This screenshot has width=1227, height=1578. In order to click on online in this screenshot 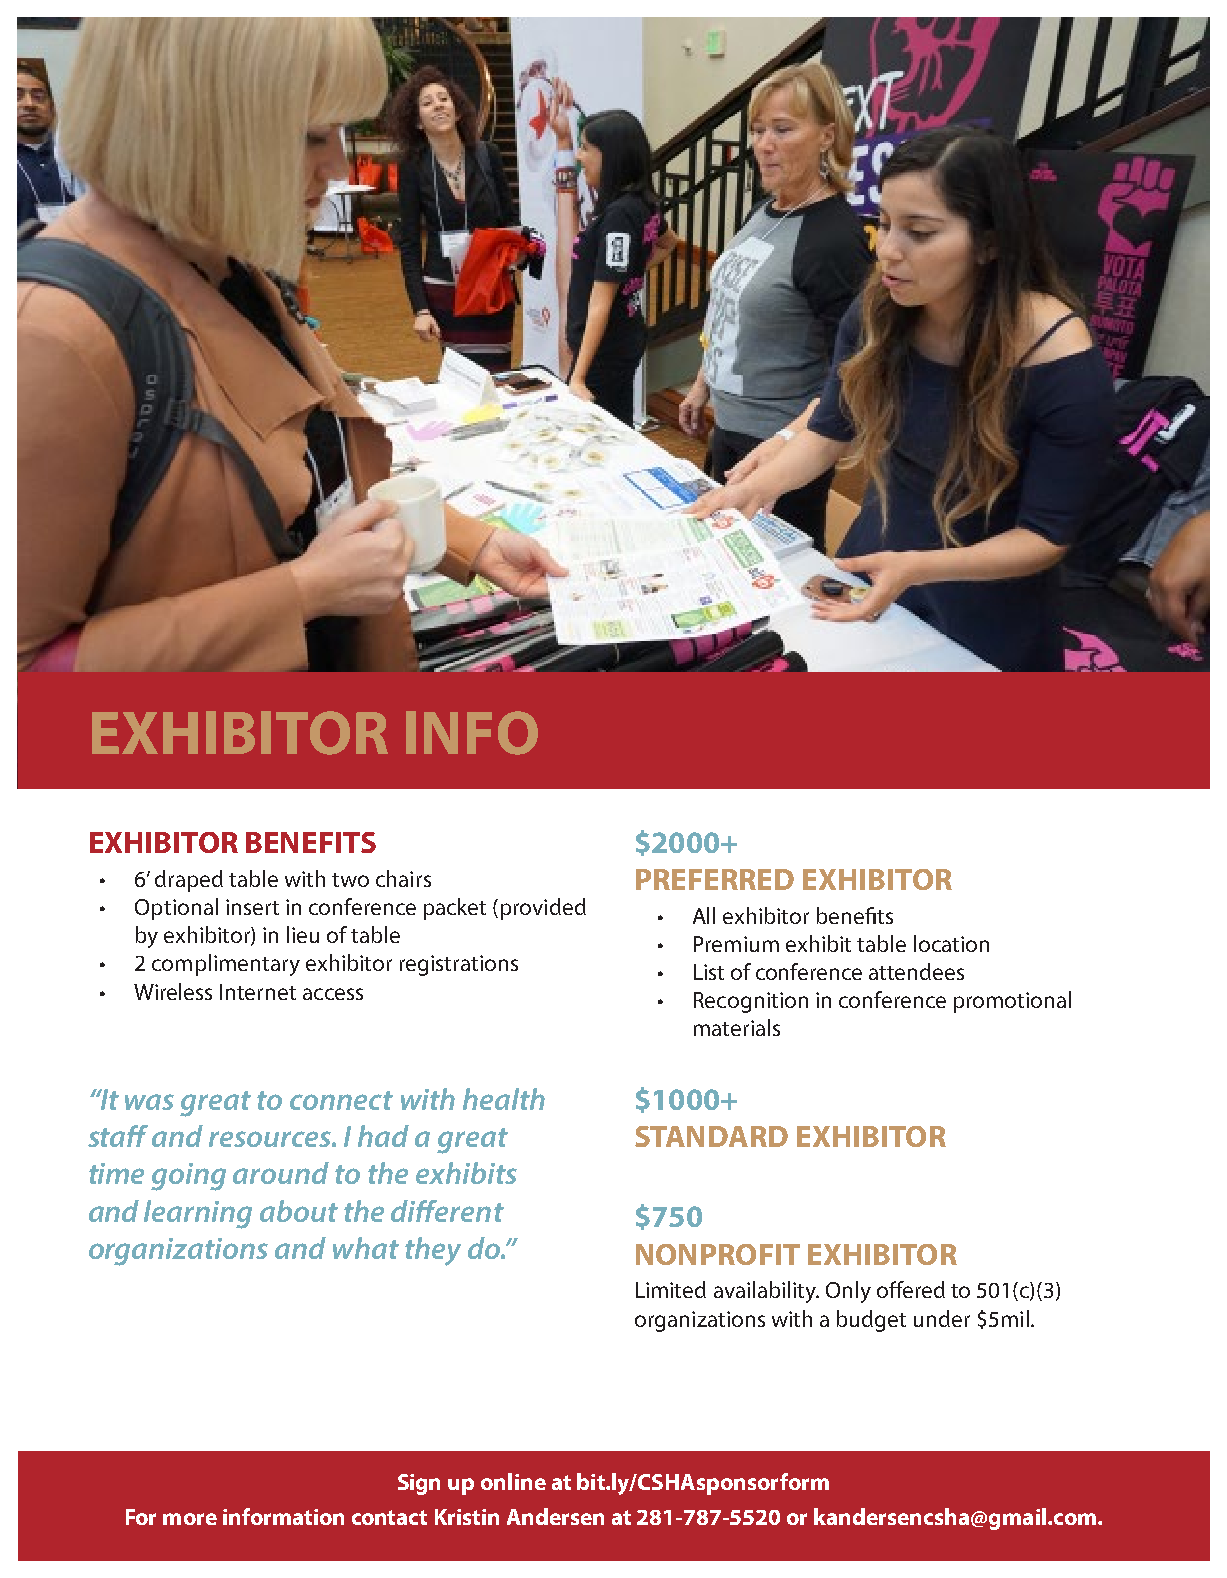, I will do `click(513, 1481)`.
